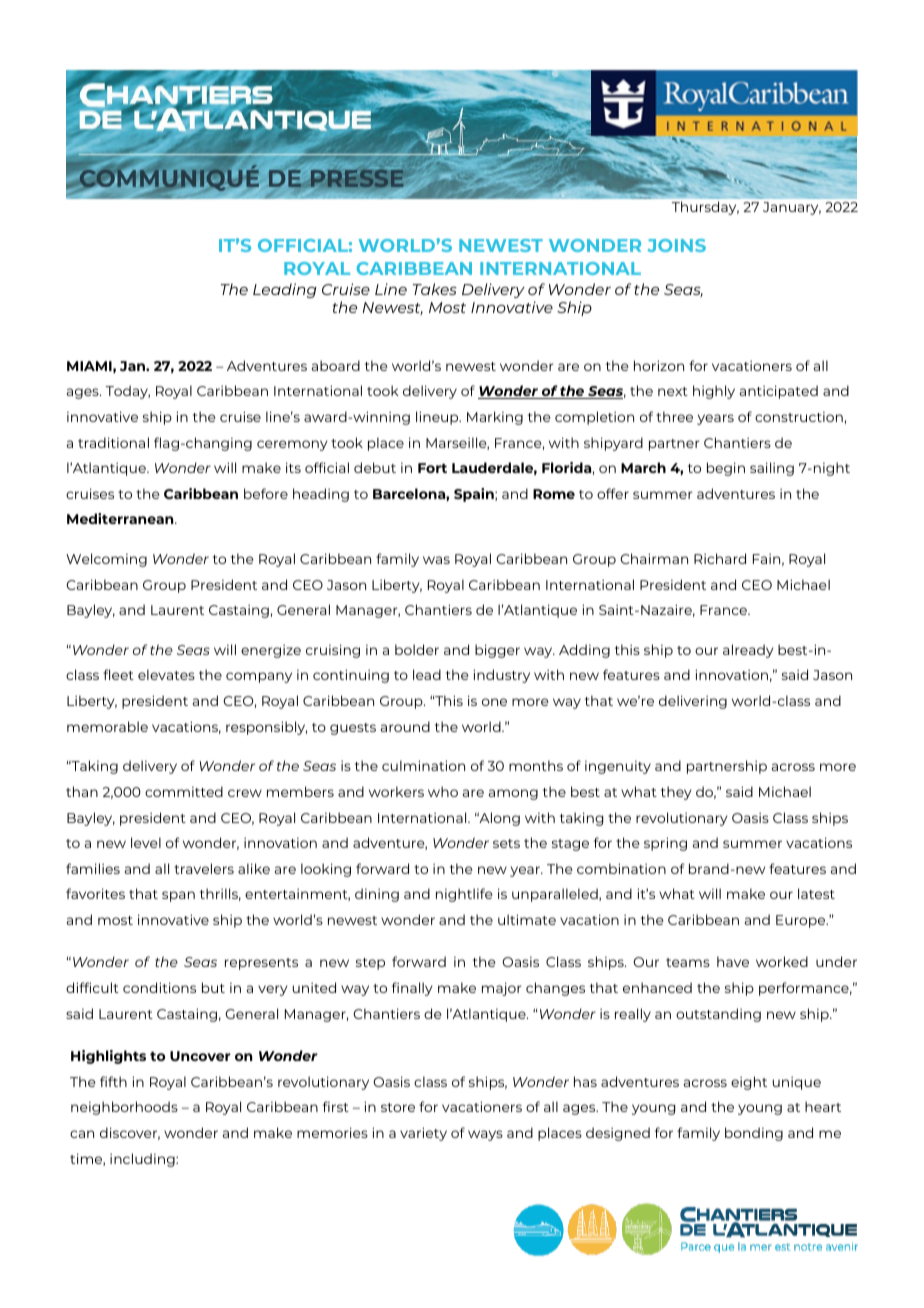 This page has height=1308, width=924. What do you see at coordinates (485, 1135) in the page?
I see `ways` at bounding box center [485, 1135].
